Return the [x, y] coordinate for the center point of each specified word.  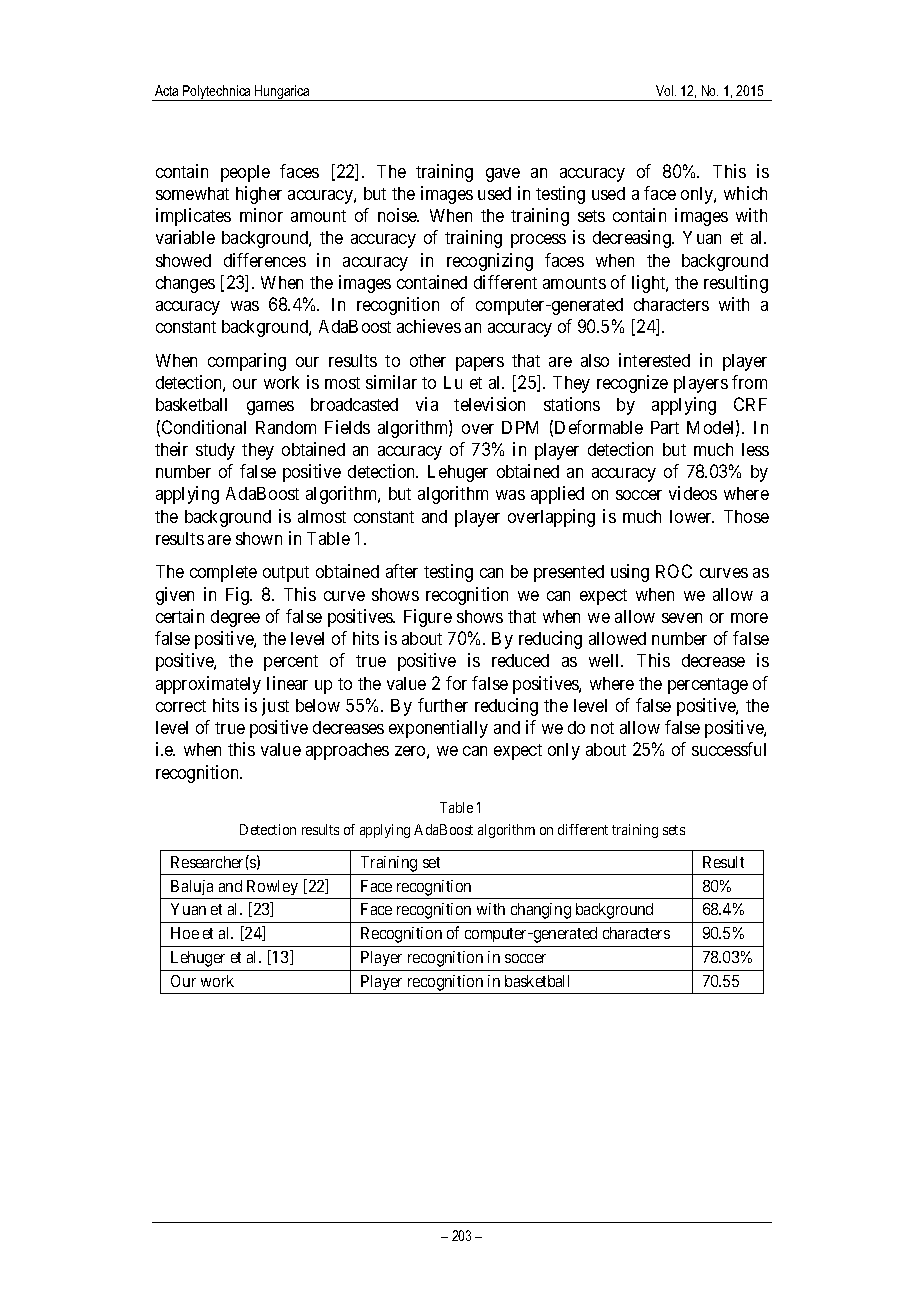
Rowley [272, 887]
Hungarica [282, 93]
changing [541, 911]
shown [259, 538]
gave [503, 175]
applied [557, 495]
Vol [666, 90]
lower [692, 516]
